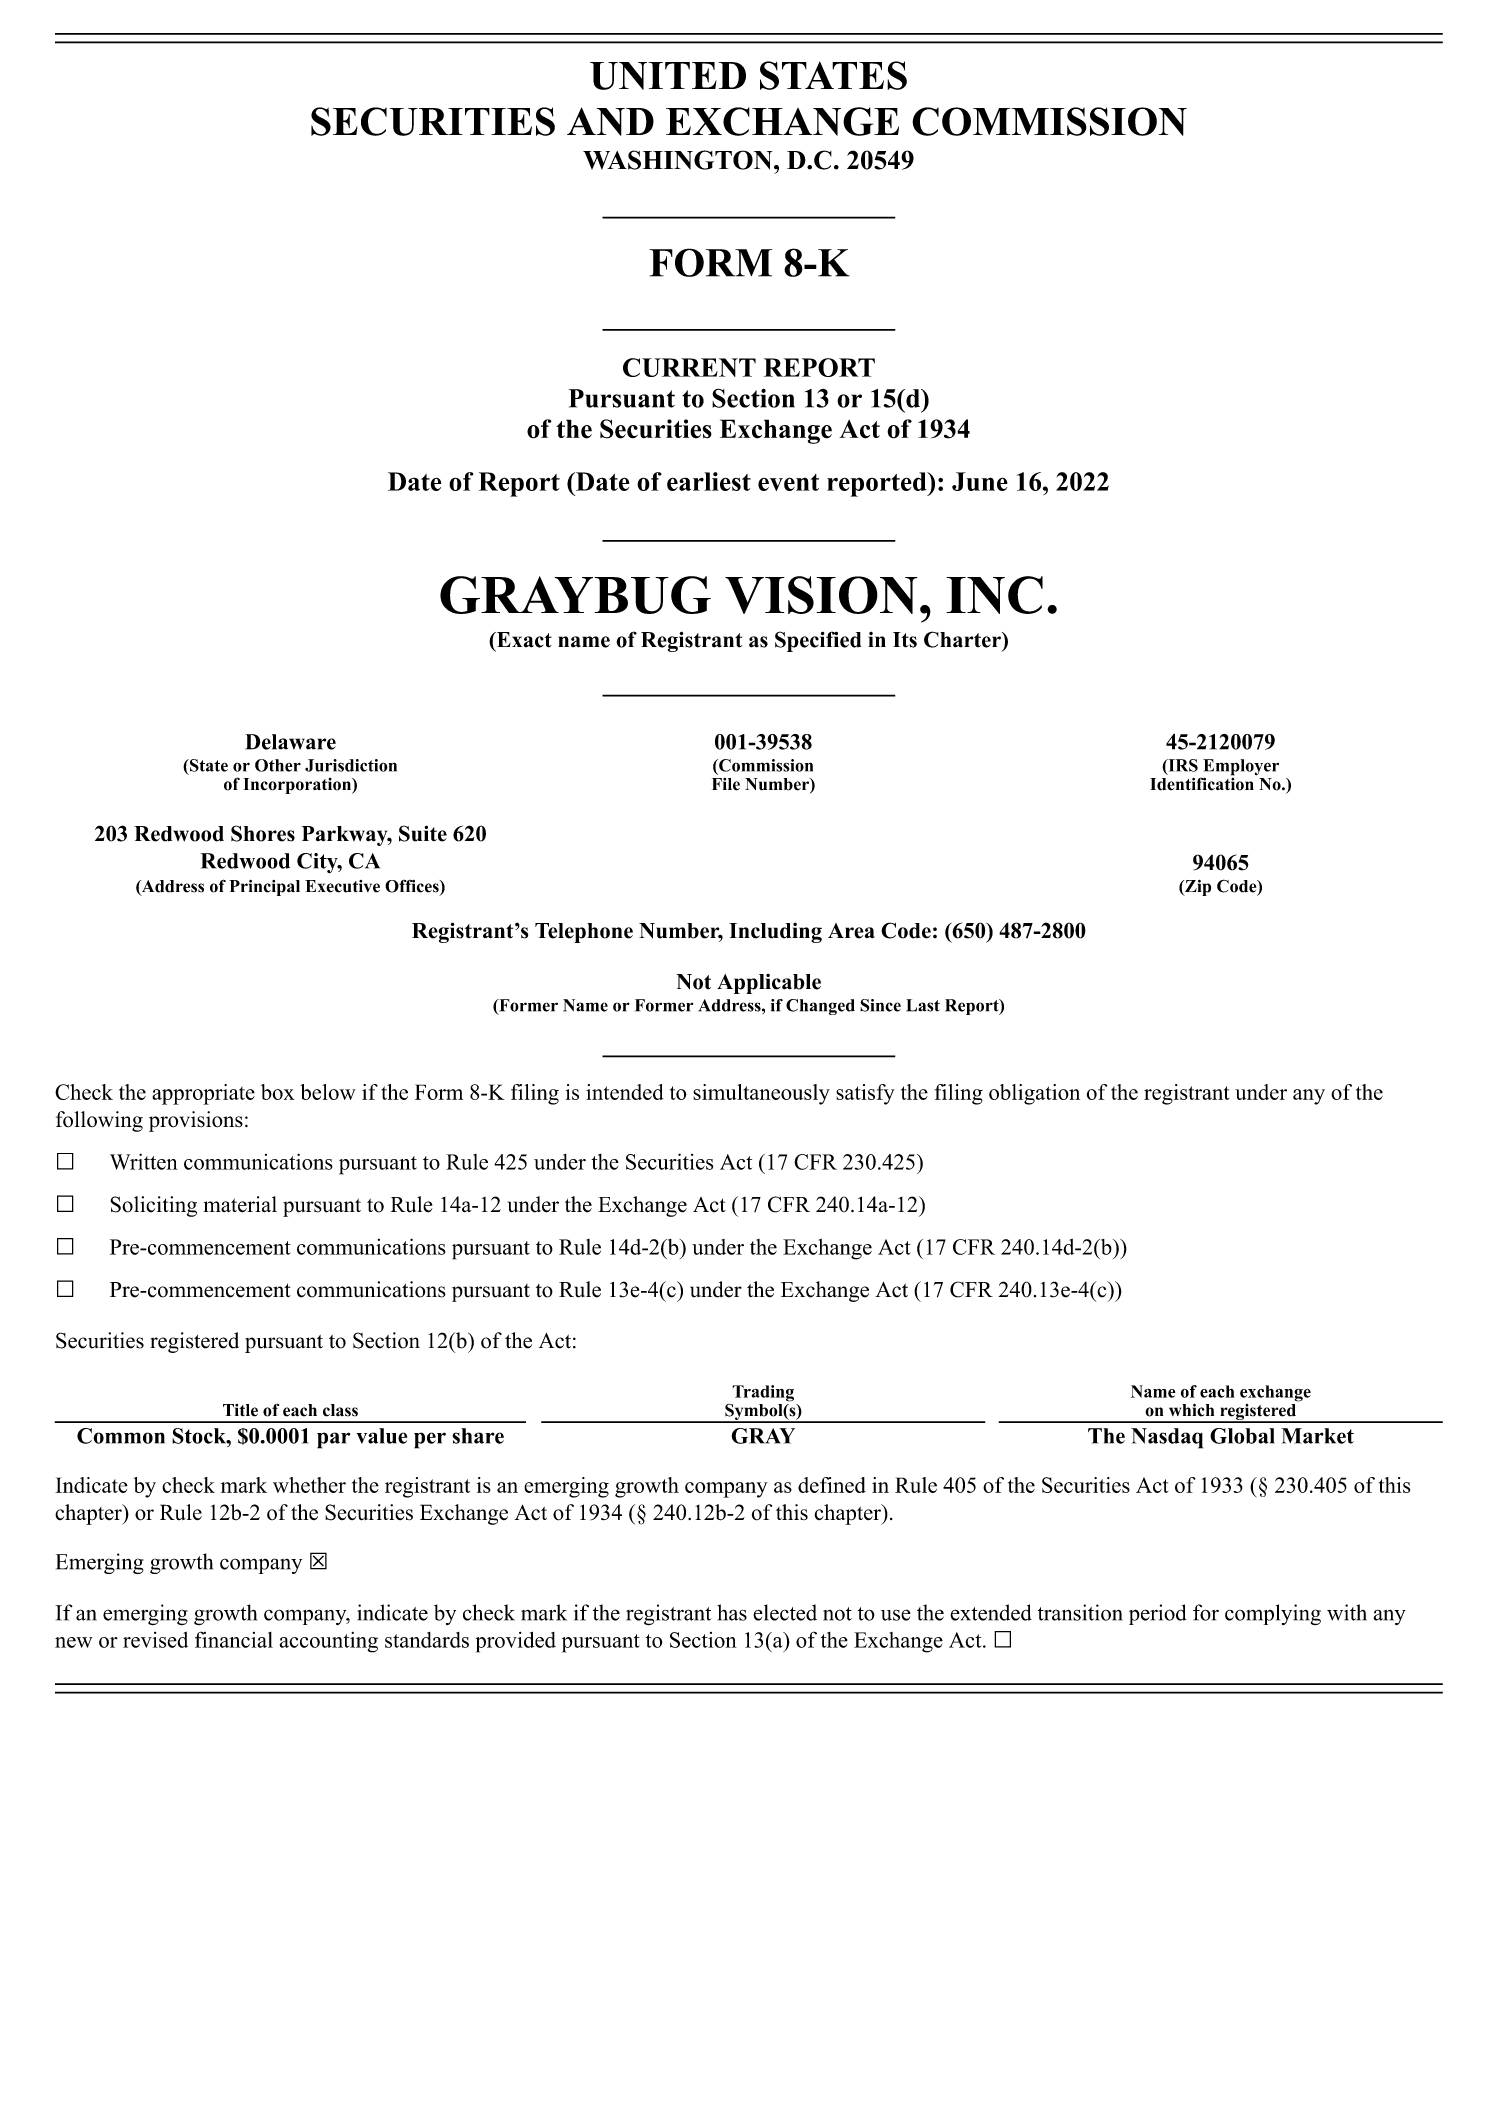 The image size is (1499, 2122). Describe the element at coordinates (726, 784) in the screenshot. I see `File` at that location.
